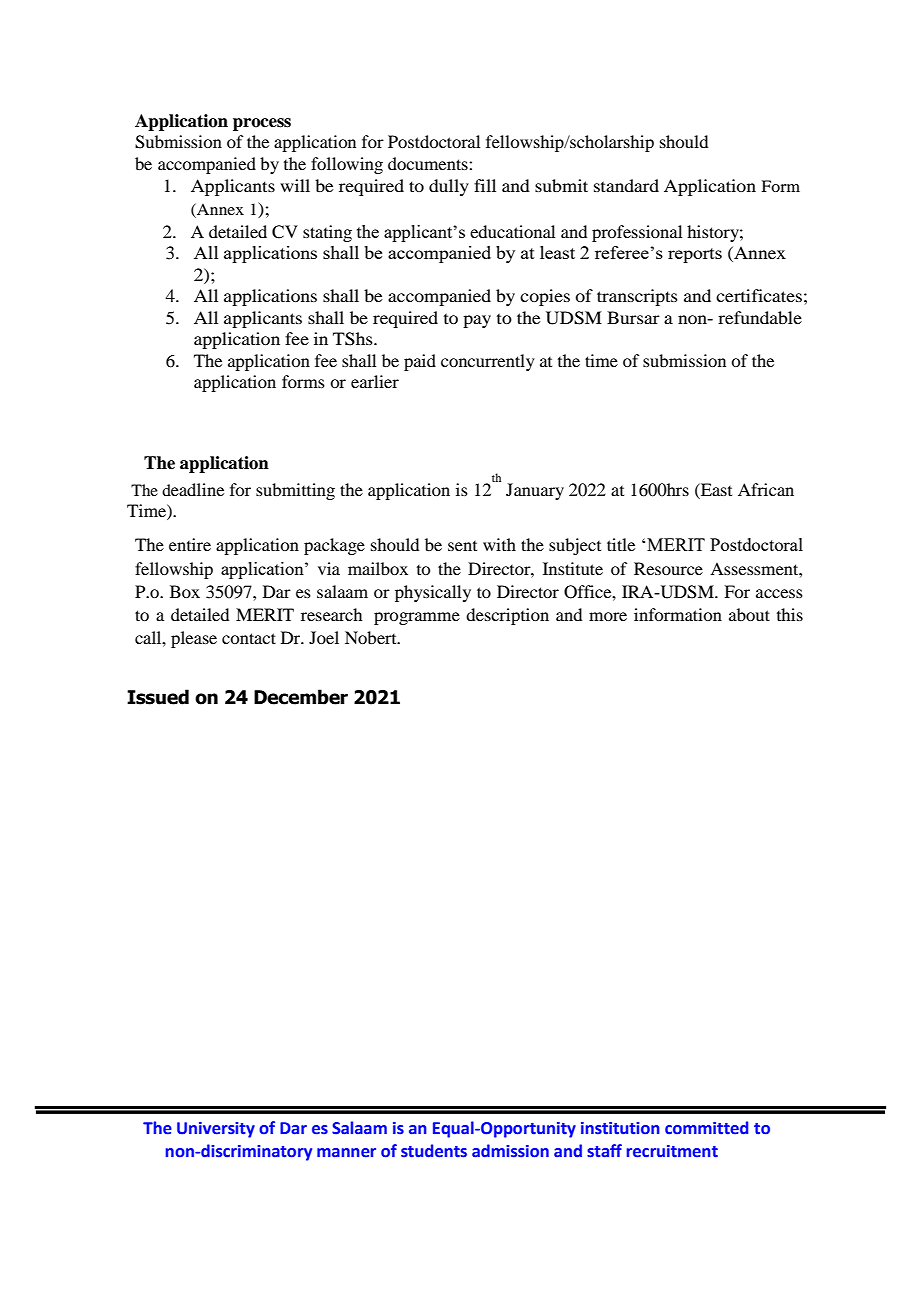  Describe the element at coordinates (485, 185) in the image. I see `fill` at that location.
